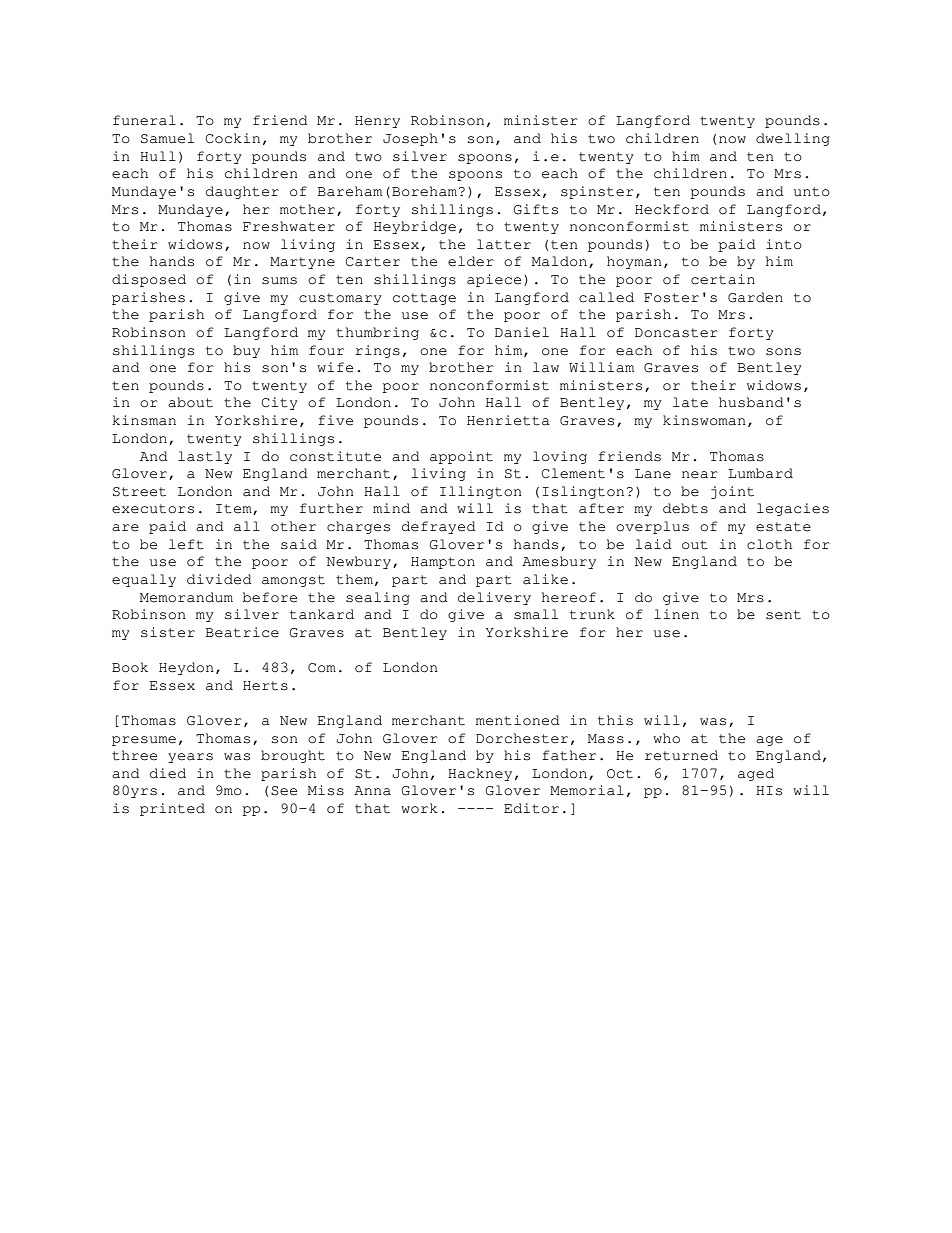 Image resolution: width=952 pixels, height=1233 pixels. Describe the element at coordinates (480, 774) in the document. I see `Hackney` at that location.
